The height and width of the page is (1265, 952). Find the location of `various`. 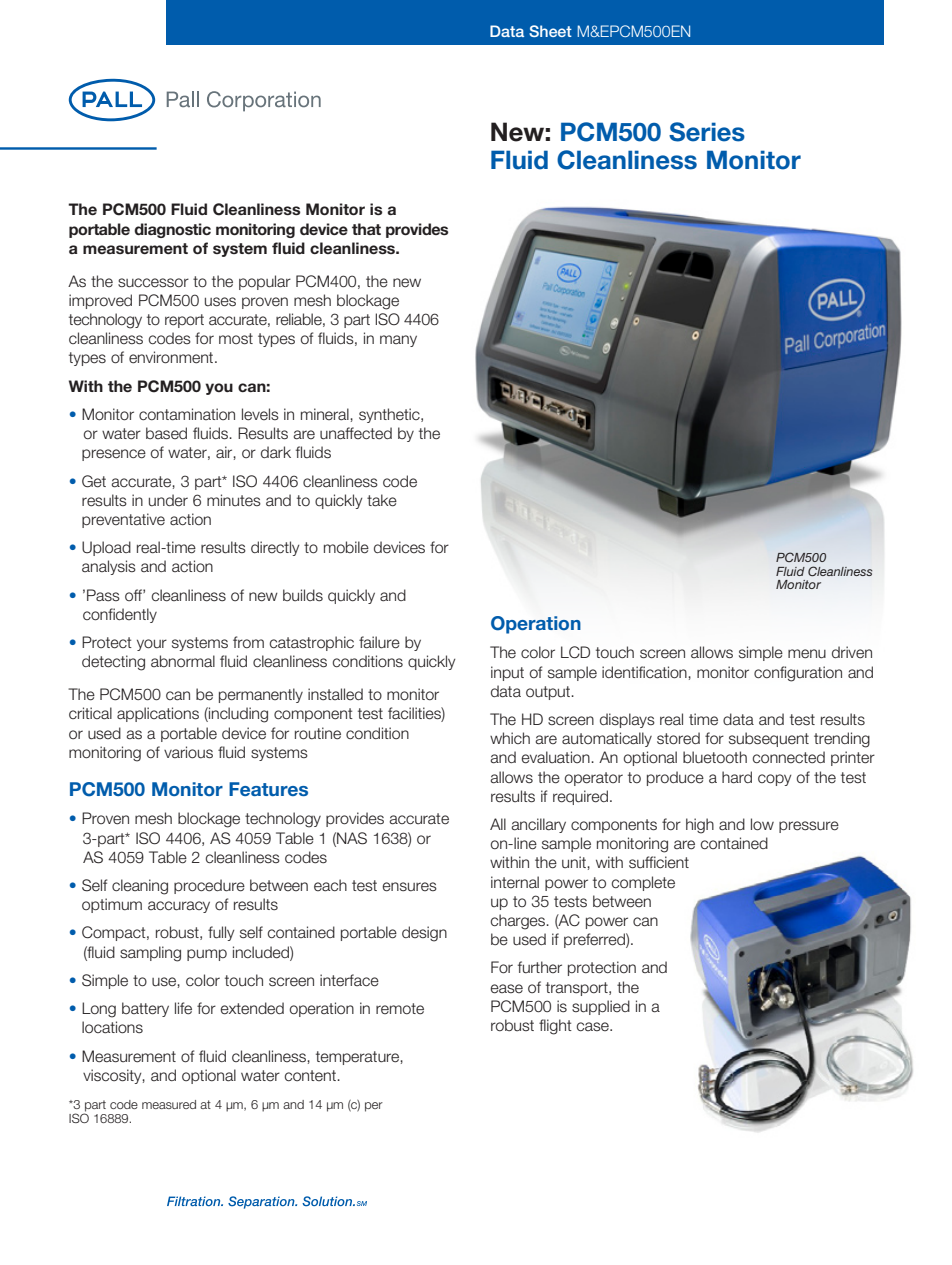

various is located at coordinates (188, 752).
